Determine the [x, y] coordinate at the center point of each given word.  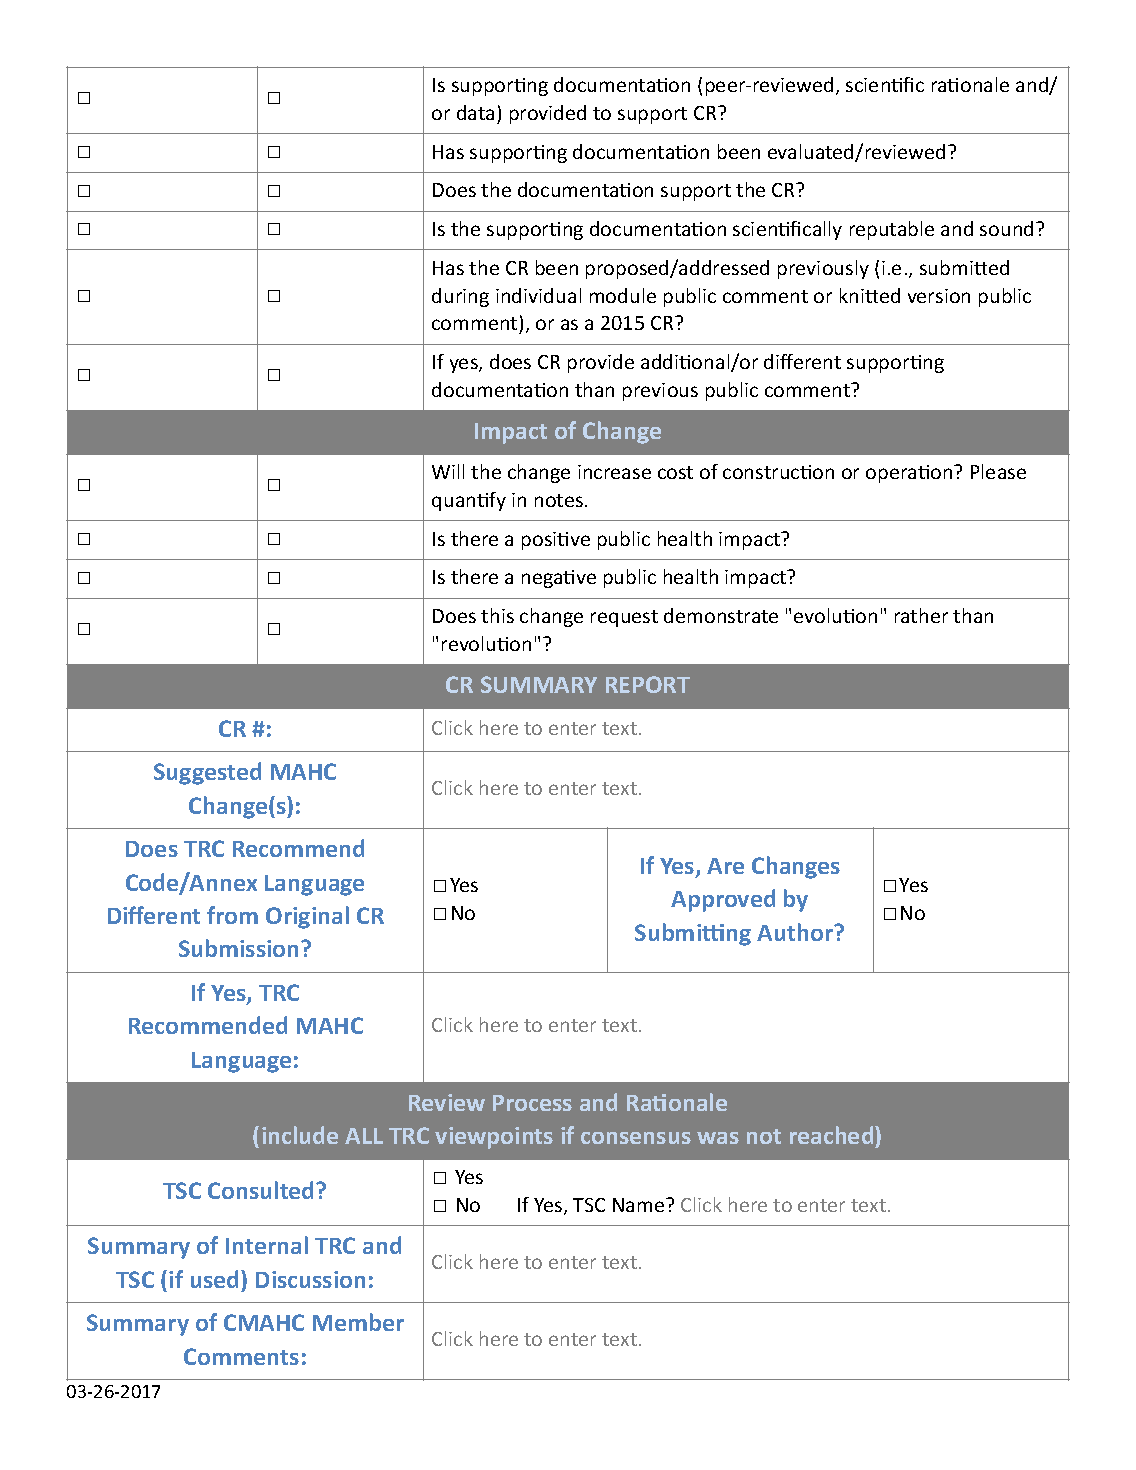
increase [614, 472]
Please [998, 471]
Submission [240, 948]
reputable [892, 230]
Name [640, 1205]
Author [796, 932]
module [623, 295]
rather [921, 615]
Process [532, 1103]
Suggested [207, 773]
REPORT [648, 684]
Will [448, 471]
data [475, 112]
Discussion [310, 1279]
